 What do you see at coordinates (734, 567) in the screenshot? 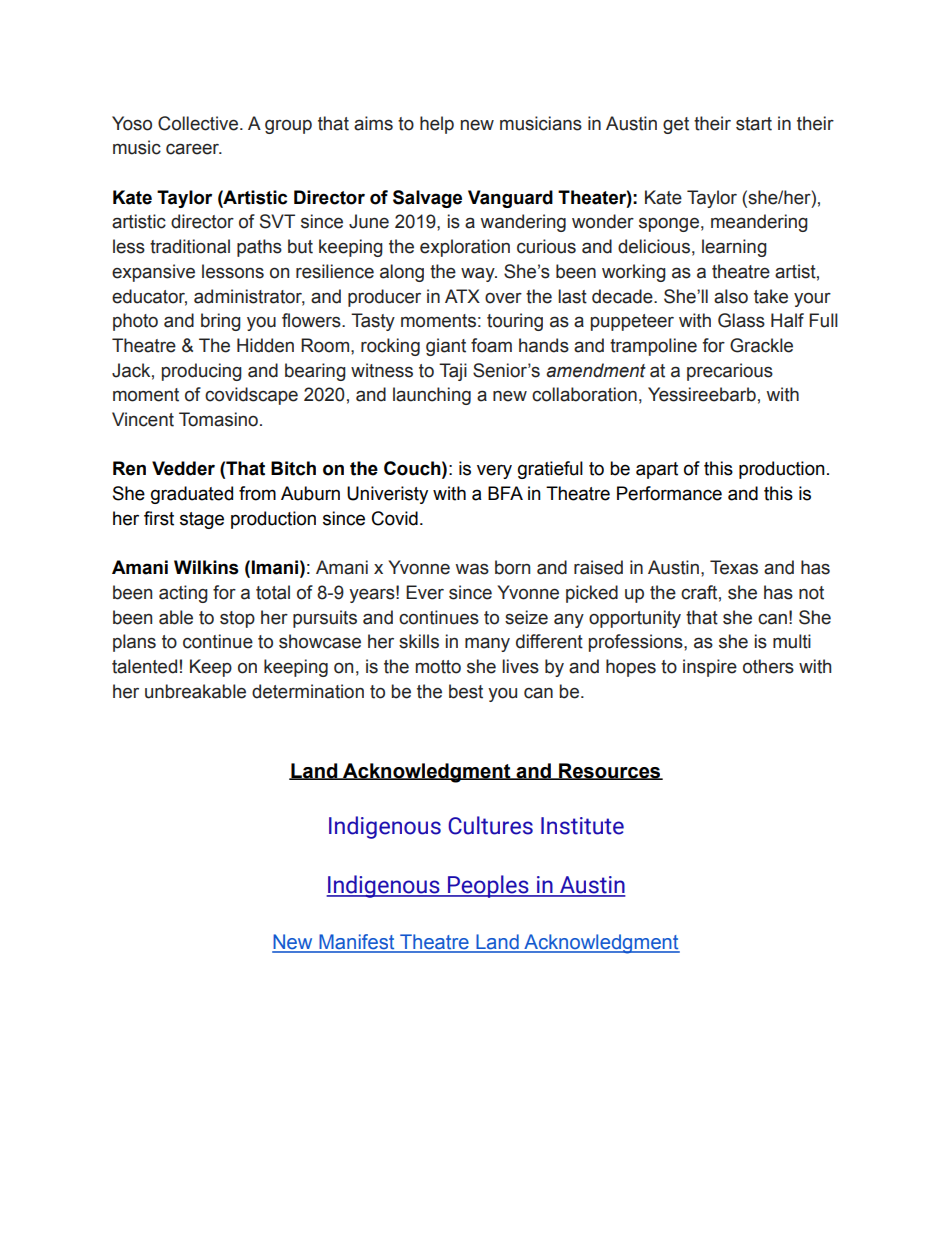
I see `Texas` at bounding box center [734, 567].
